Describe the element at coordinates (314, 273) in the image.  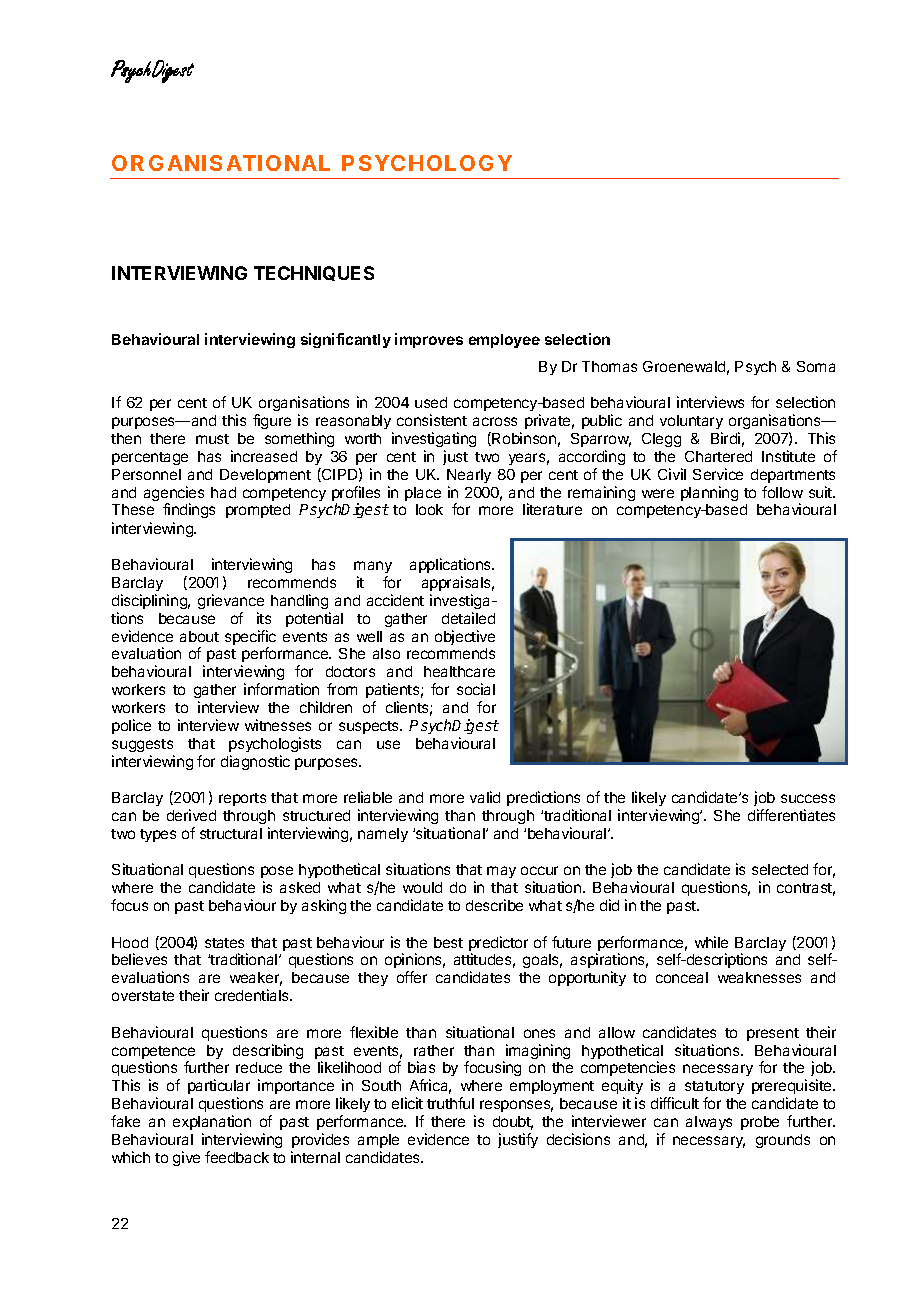
I see `TECHNIQUES` at that location.
